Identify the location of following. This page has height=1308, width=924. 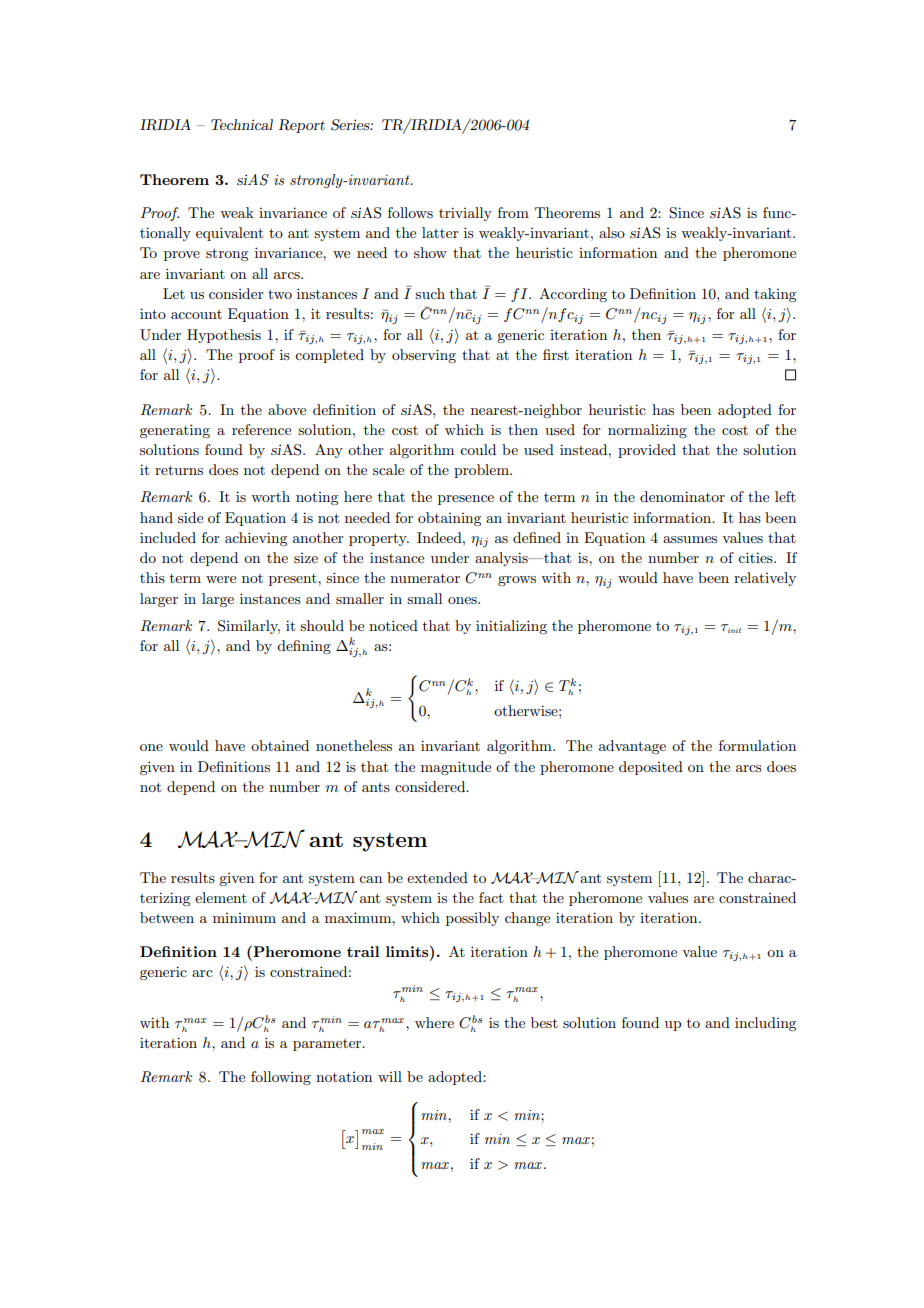
(281, 1078).
